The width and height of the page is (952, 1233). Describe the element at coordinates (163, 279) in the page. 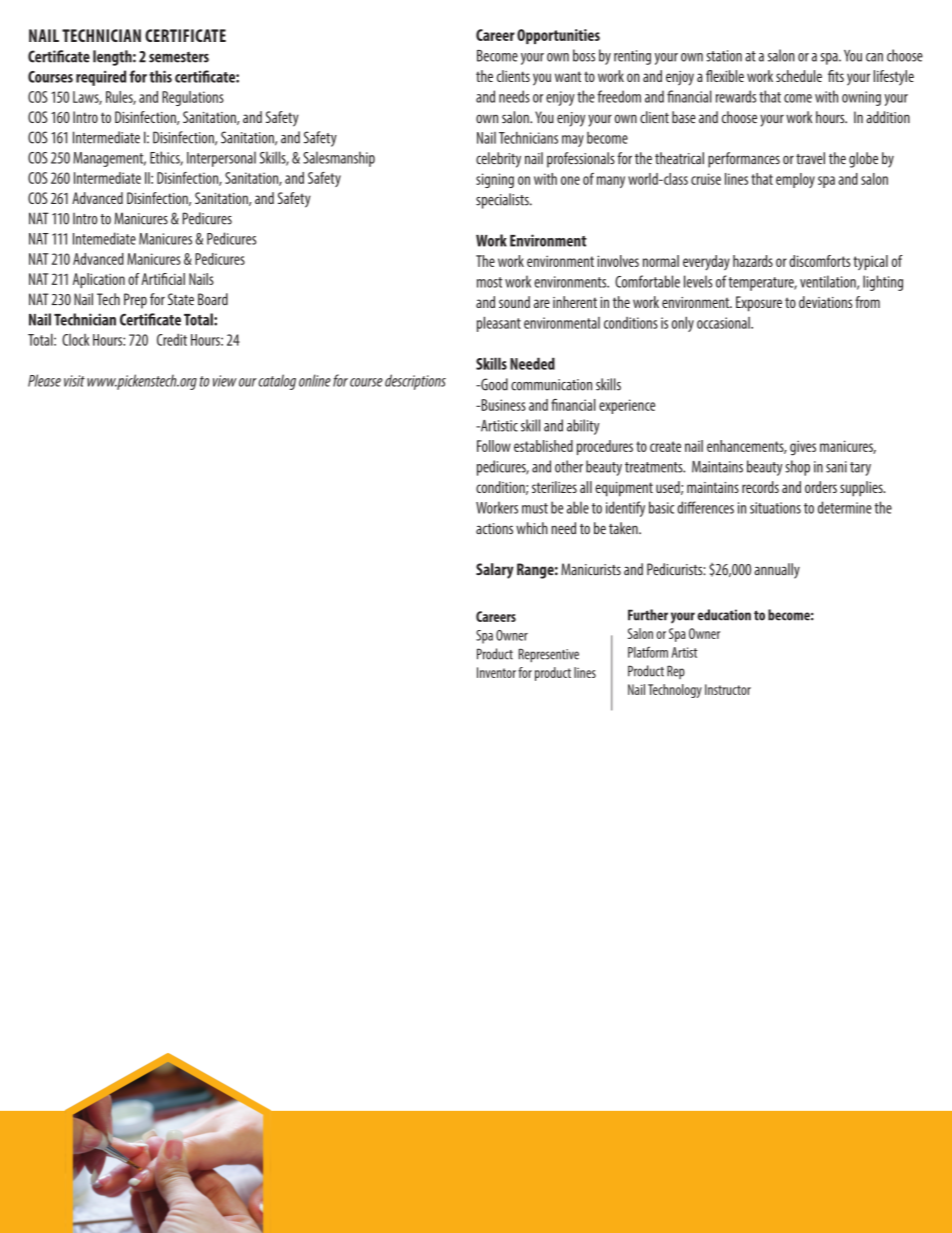

I see `Artificial` at that location.
